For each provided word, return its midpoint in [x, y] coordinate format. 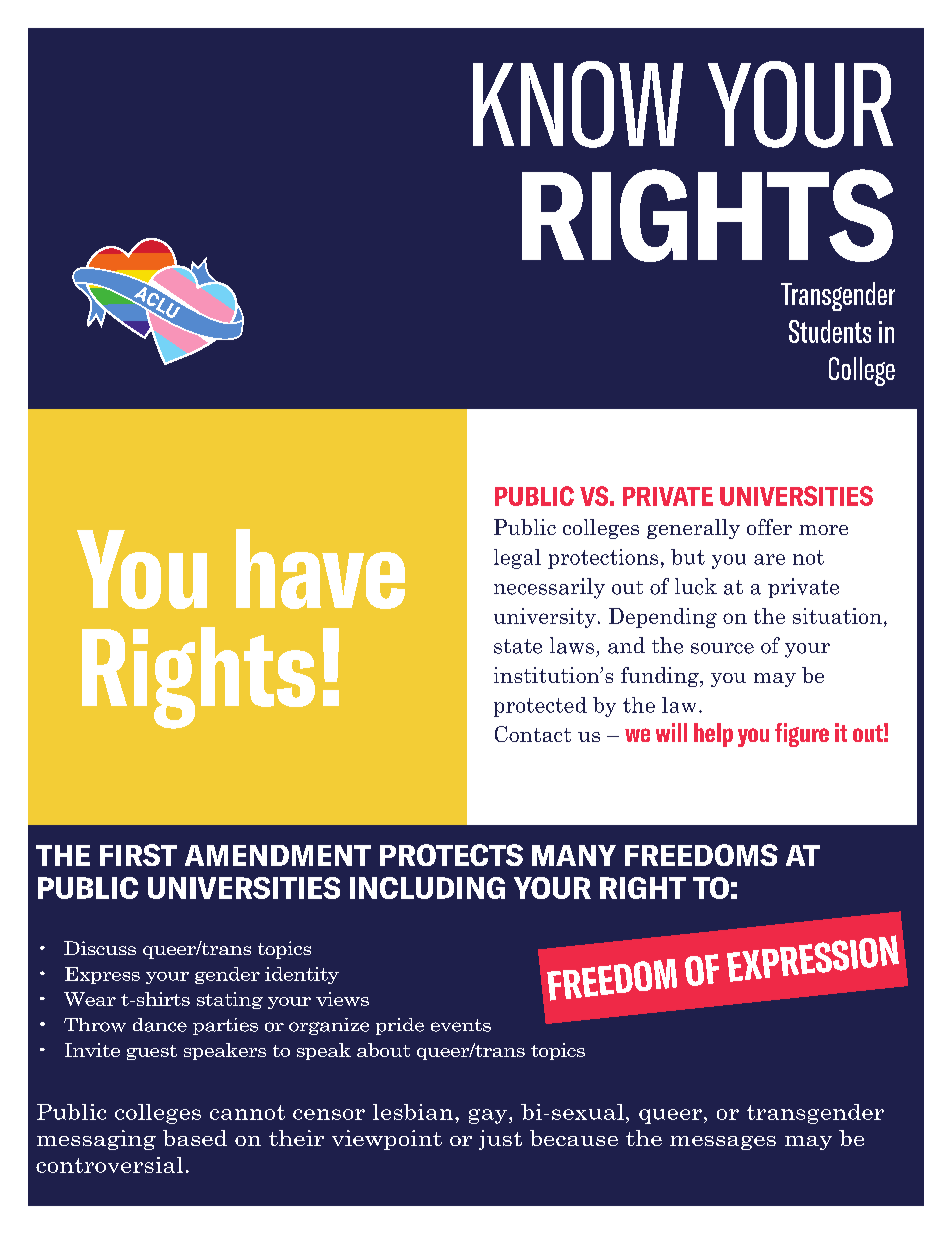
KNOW [578, 104]
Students [830, 331]
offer [769, 527]
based [195, 1138]
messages [723, 1143]
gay [489, 1116]
